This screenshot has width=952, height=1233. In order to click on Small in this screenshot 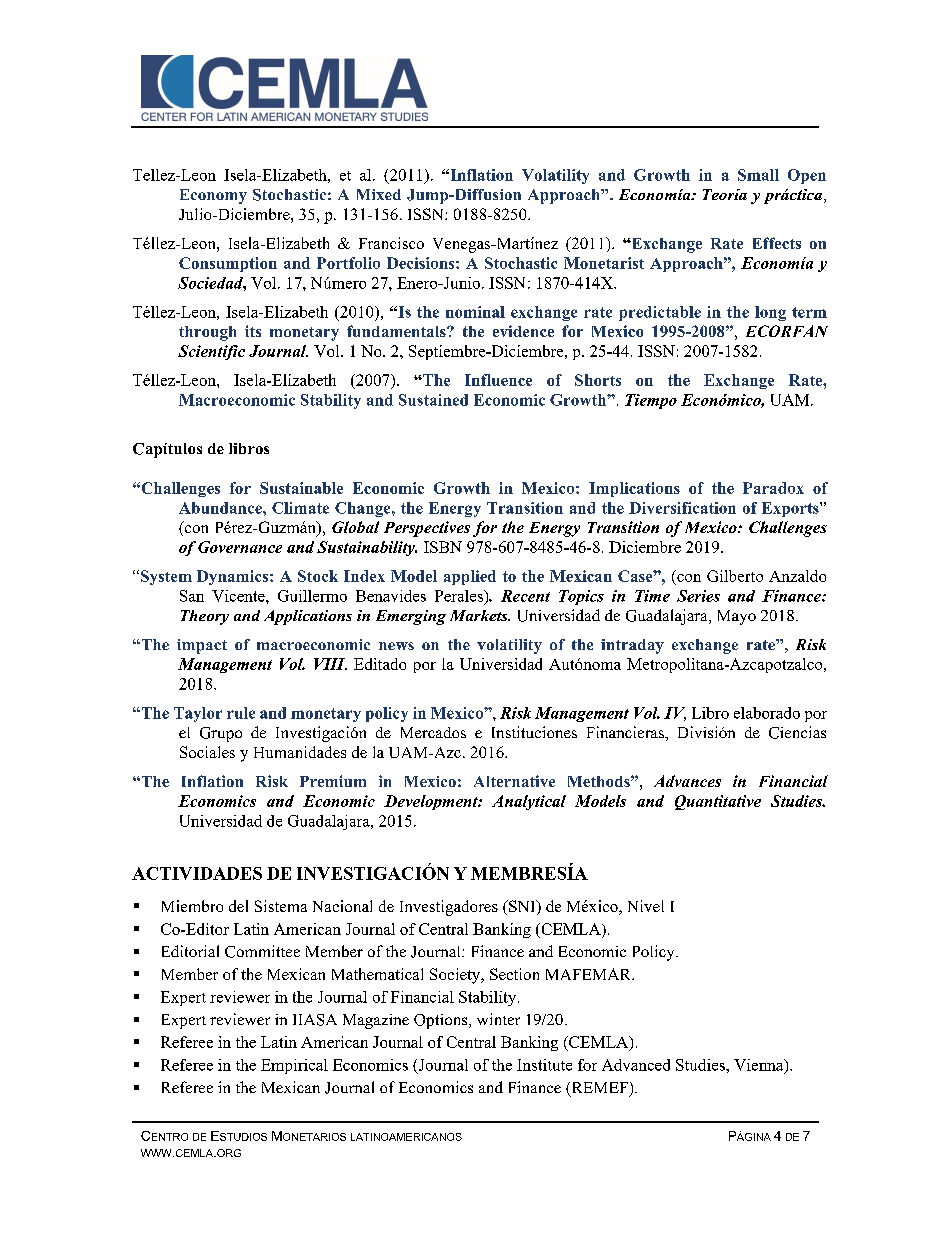, I will do `click(758, 175)`.
